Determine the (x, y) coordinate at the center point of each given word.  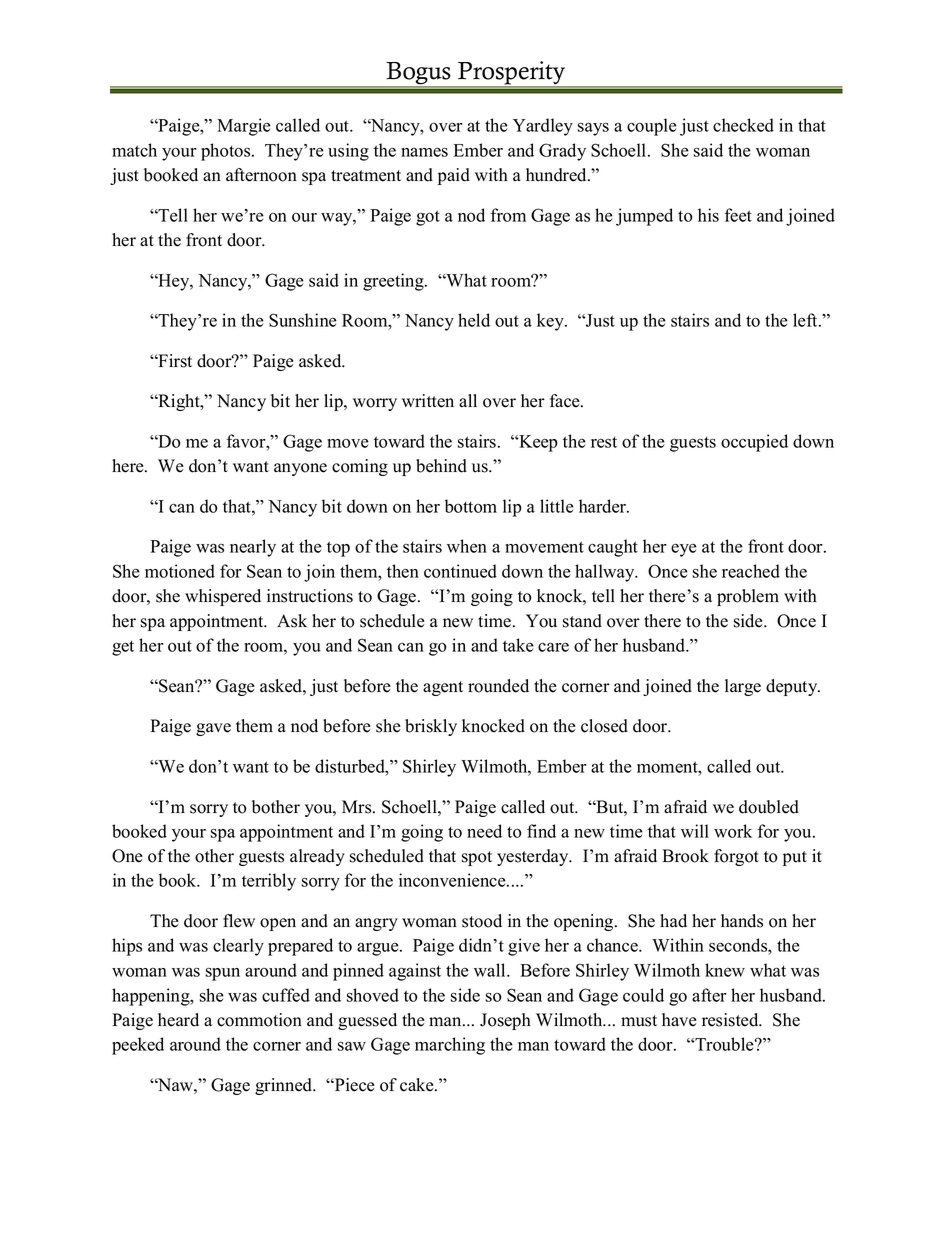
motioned (180, 571)
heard (178, 1020)
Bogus (419, 74)
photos (227, 152)
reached (751, 571)
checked (743, 125)
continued (460, 571)
